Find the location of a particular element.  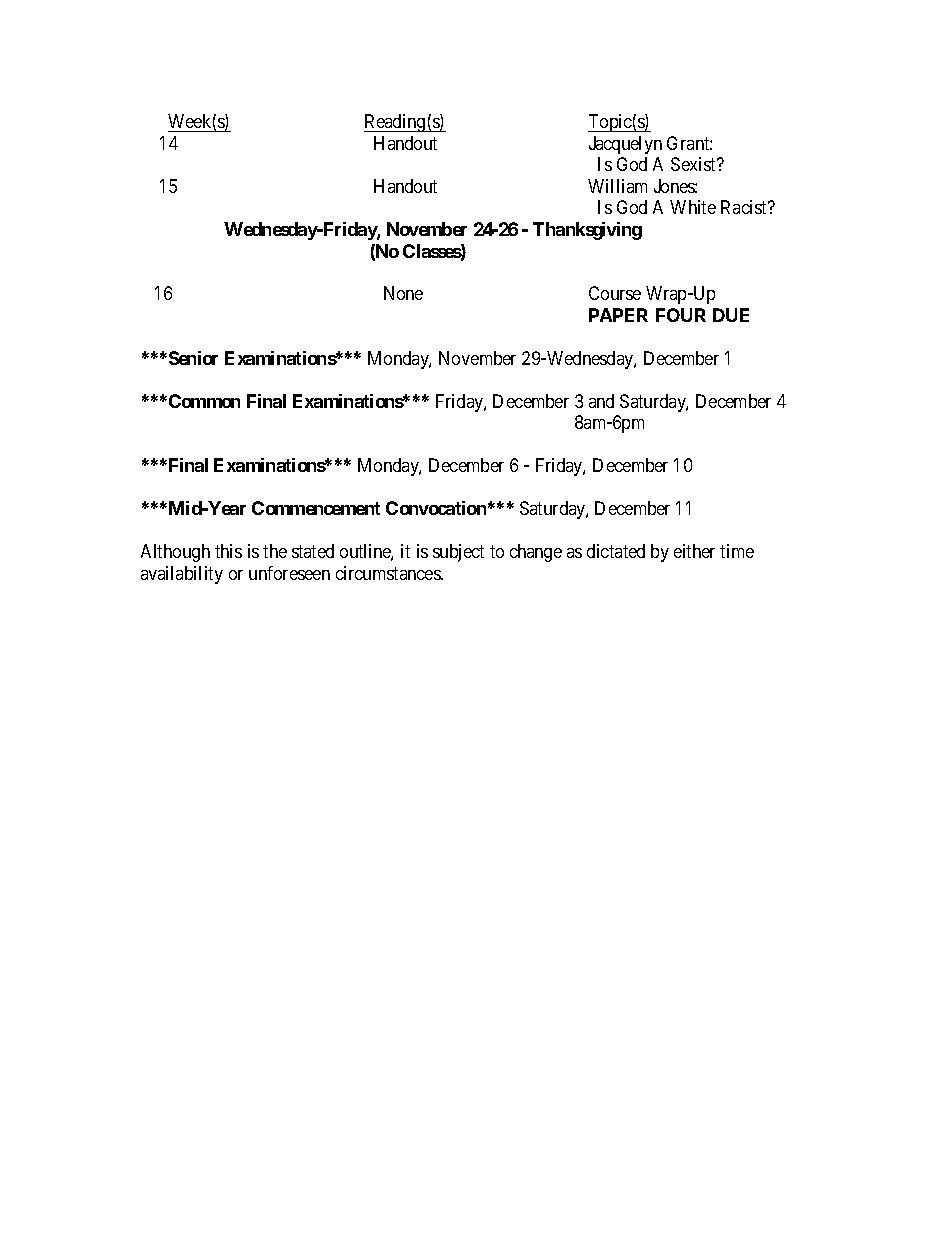

William is located at coordinates (617, 186).
